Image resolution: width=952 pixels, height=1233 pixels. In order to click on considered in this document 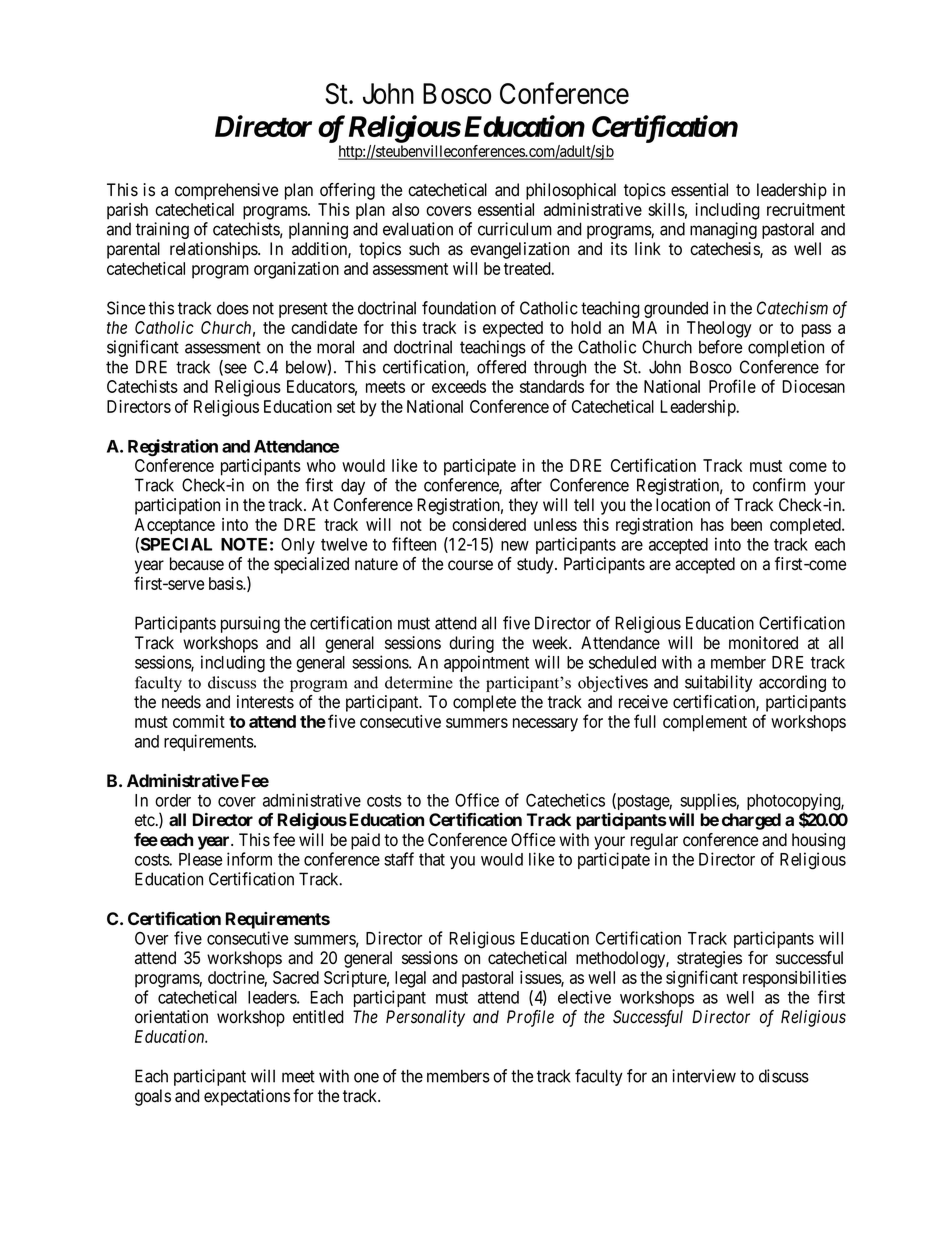, I will do `click(489, 524)`.
